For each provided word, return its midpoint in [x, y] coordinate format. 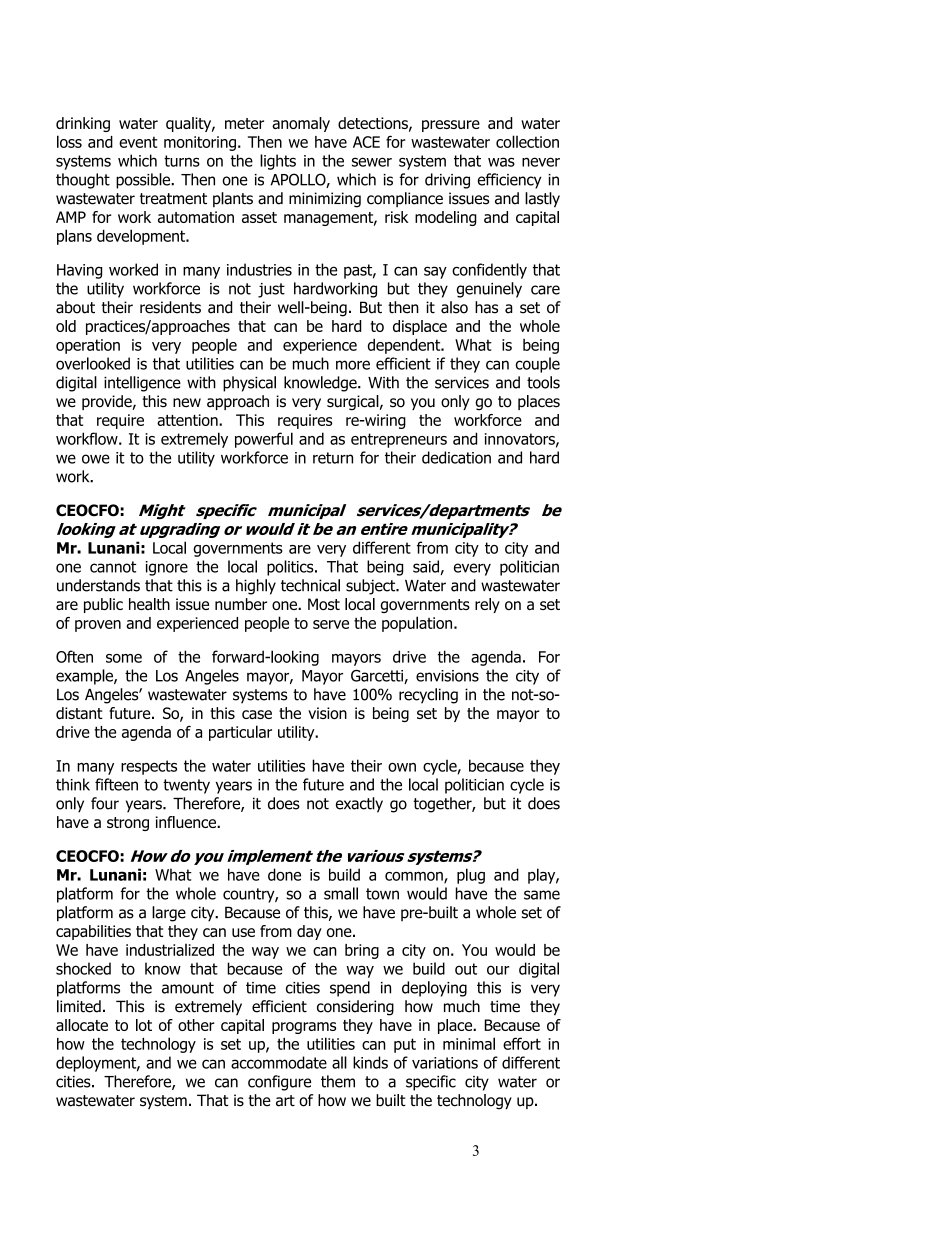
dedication [456, 457]
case [257, 714]
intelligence [142, 384]
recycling [428, 696]
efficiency [509, 181]
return [333, 458]
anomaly [301, 124]
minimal [469, 1043]
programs [304, 1028]
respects [149, 767]
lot [144, 1025]
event [138, 142]
